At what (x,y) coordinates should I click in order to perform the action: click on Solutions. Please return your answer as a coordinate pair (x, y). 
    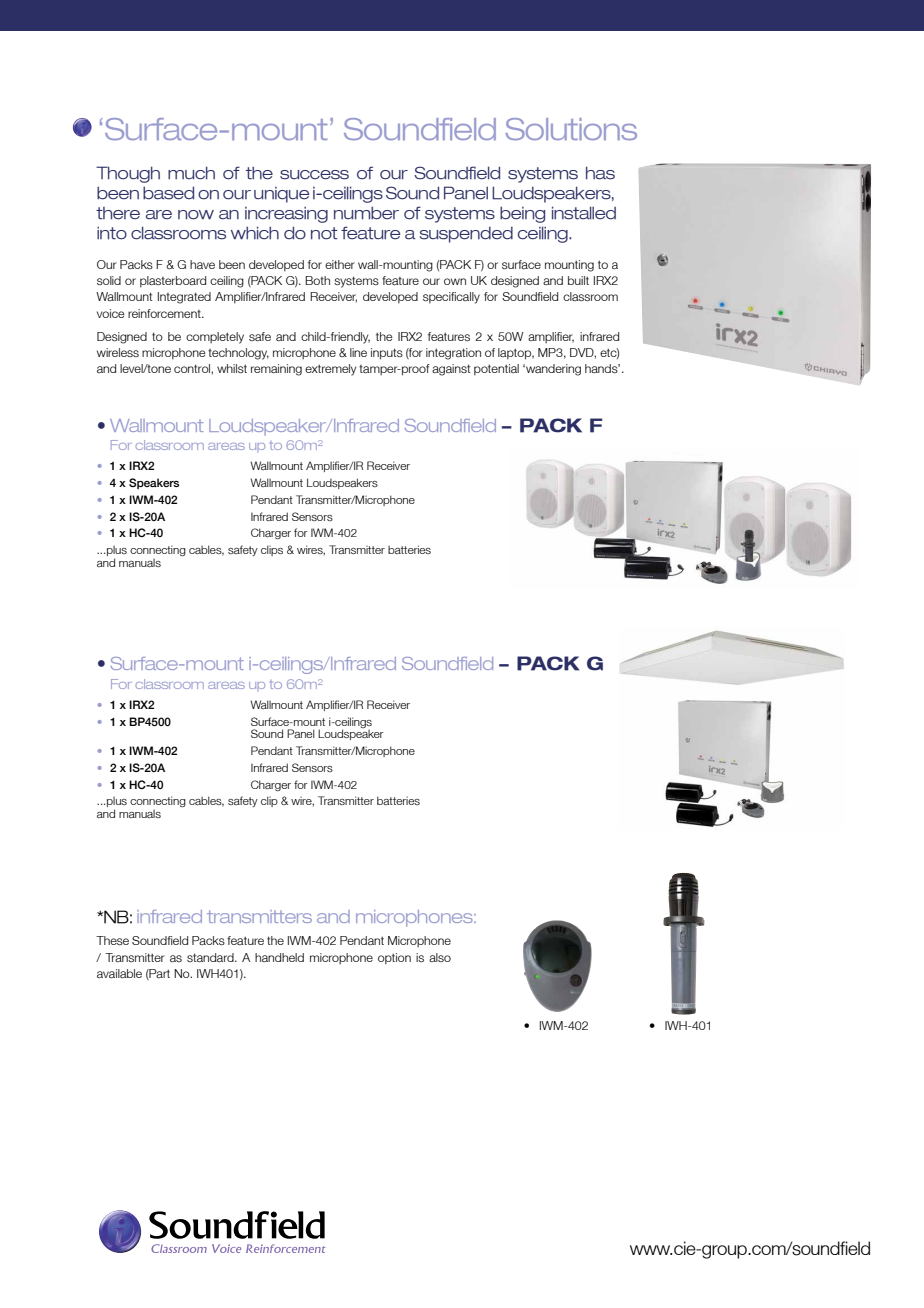
    Looking at the image, I should click on (571, 129).
